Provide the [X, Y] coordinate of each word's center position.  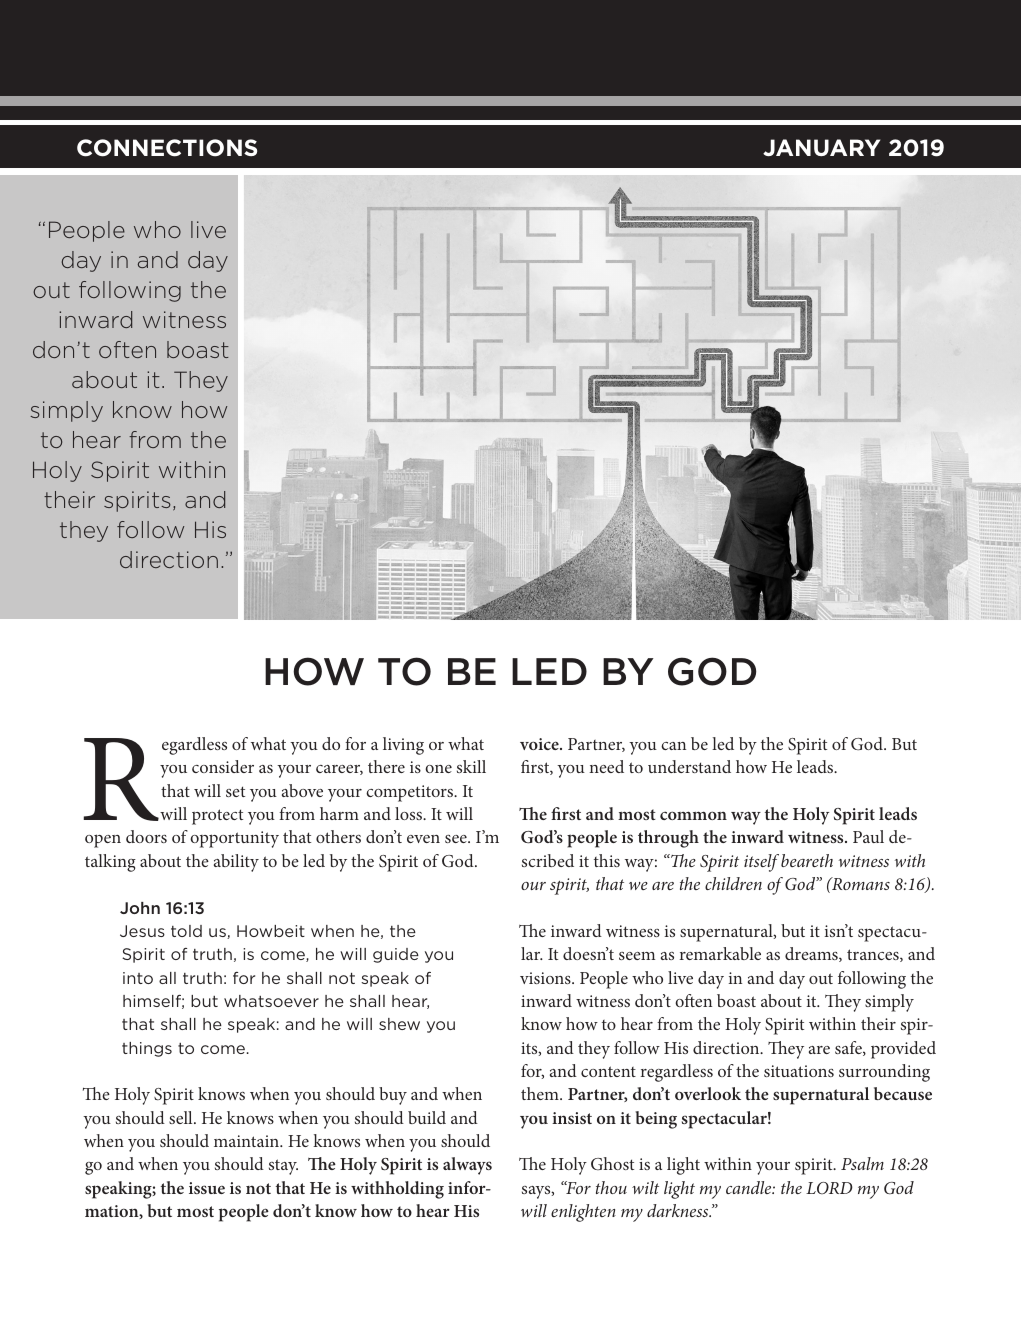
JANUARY [821, 147]
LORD [829, 1188]
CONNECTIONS [167, 148]
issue [207, 1188]
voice [540, 744]
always [467, 1166]
